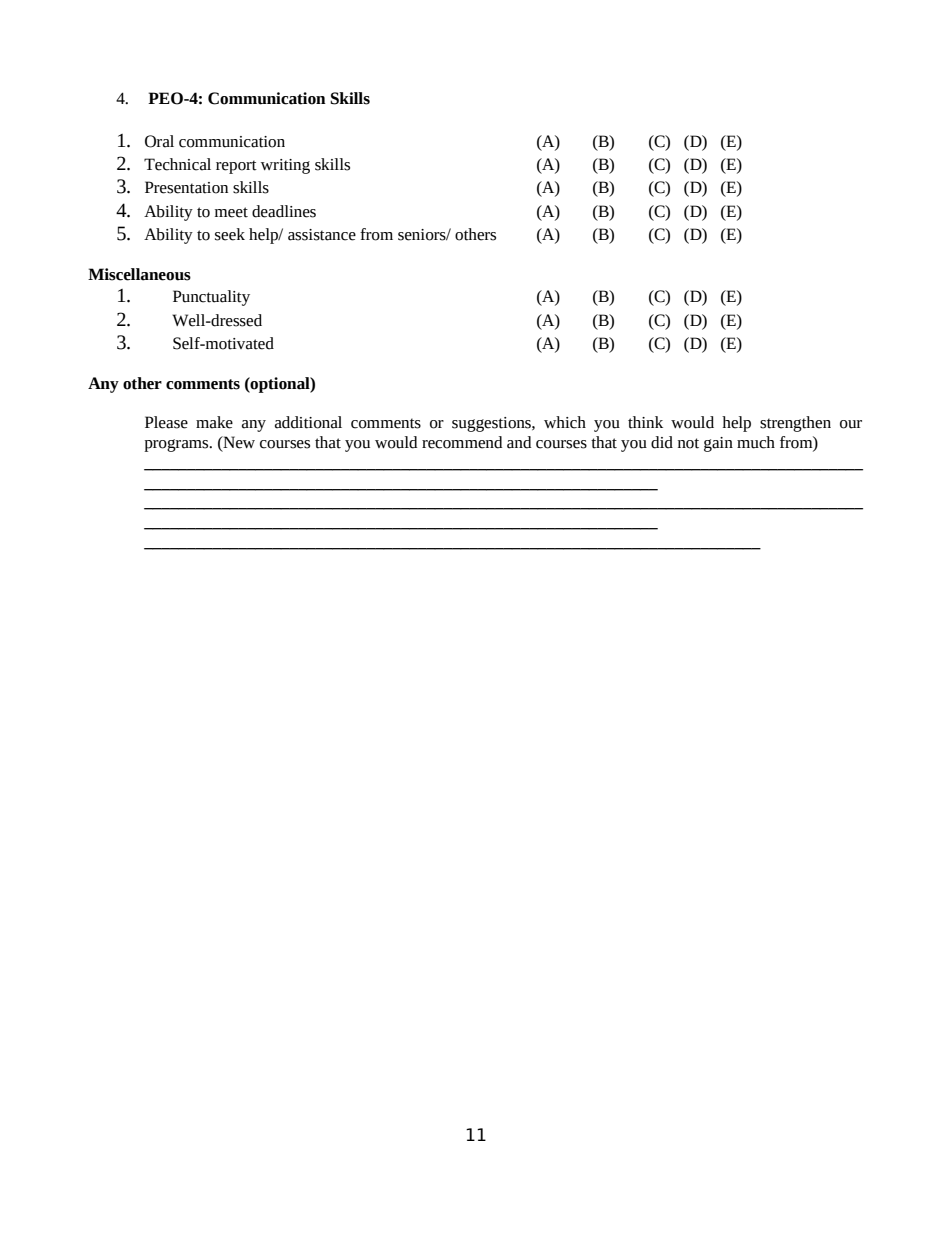 Image resolution: width=952 pixels, height=1233 pixels. Describe the element at coordinates (177, 445) in the image. I see `programs` at that location.
